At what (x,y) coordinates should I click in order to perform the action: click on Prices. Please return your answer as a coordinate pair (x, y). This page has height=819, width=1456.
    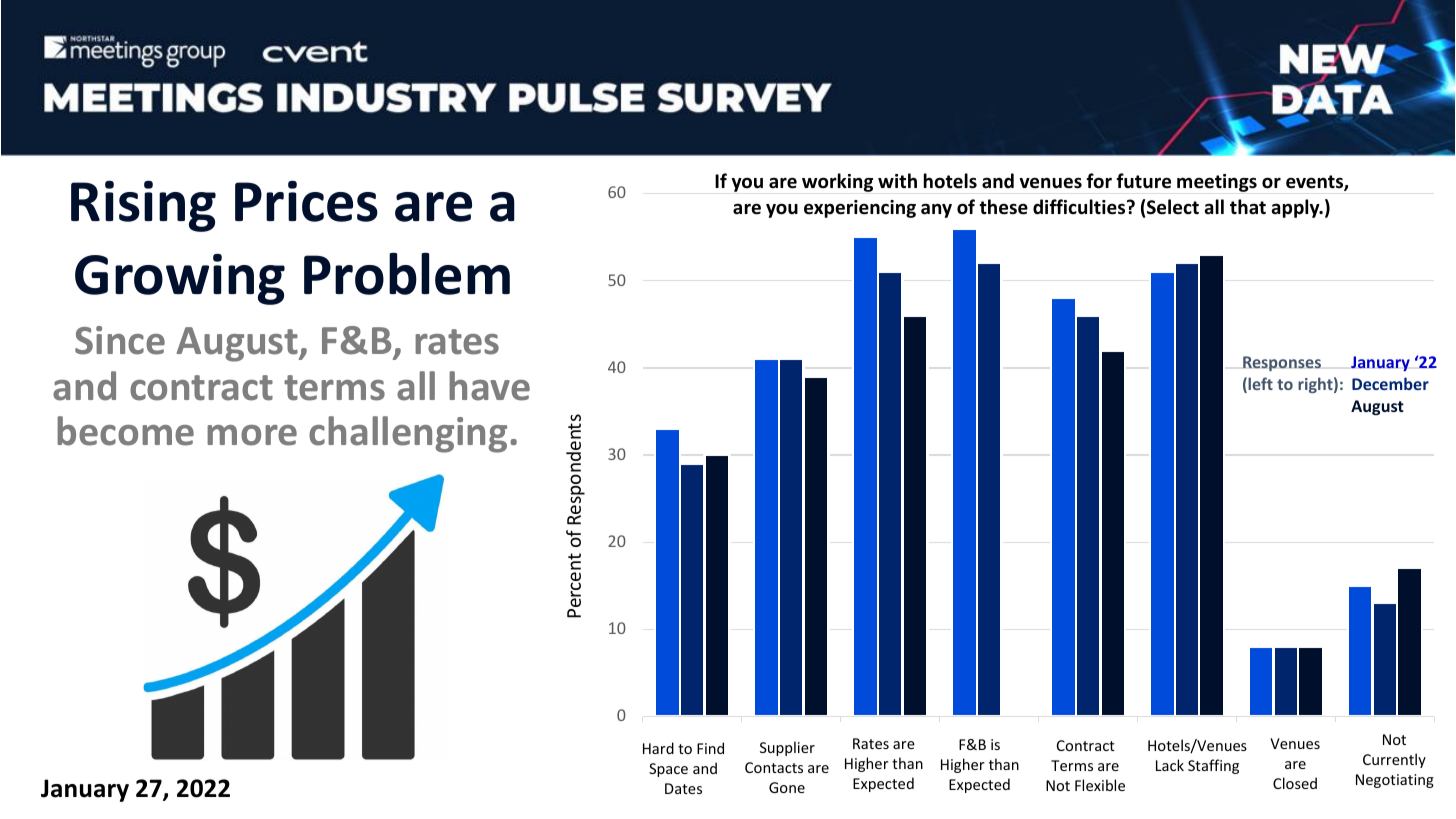
    Looking at the image, I should click on (306, 201).
